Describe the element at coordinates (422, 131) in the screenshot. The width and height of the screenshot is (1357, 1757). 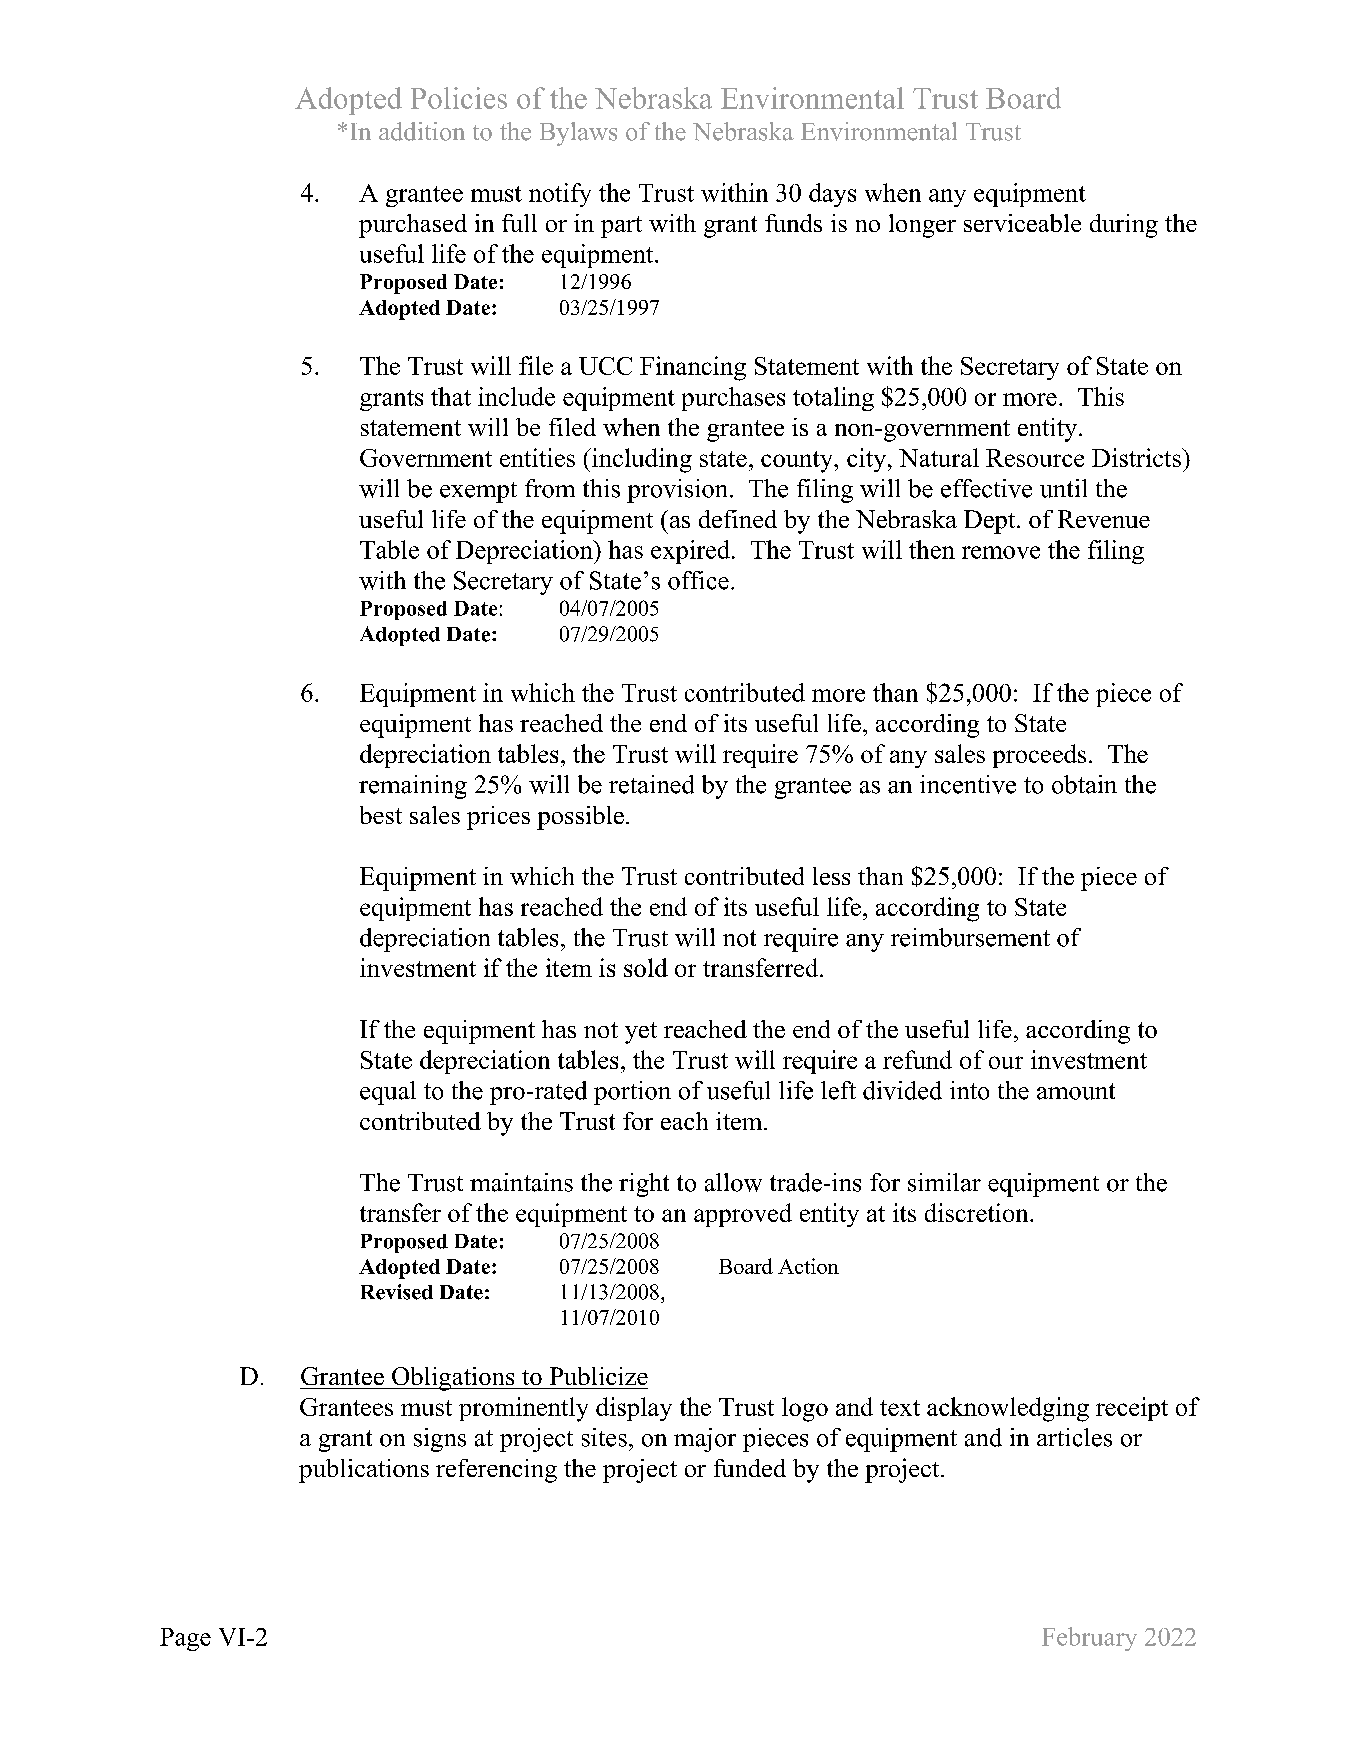
I see `addition` at that location.
